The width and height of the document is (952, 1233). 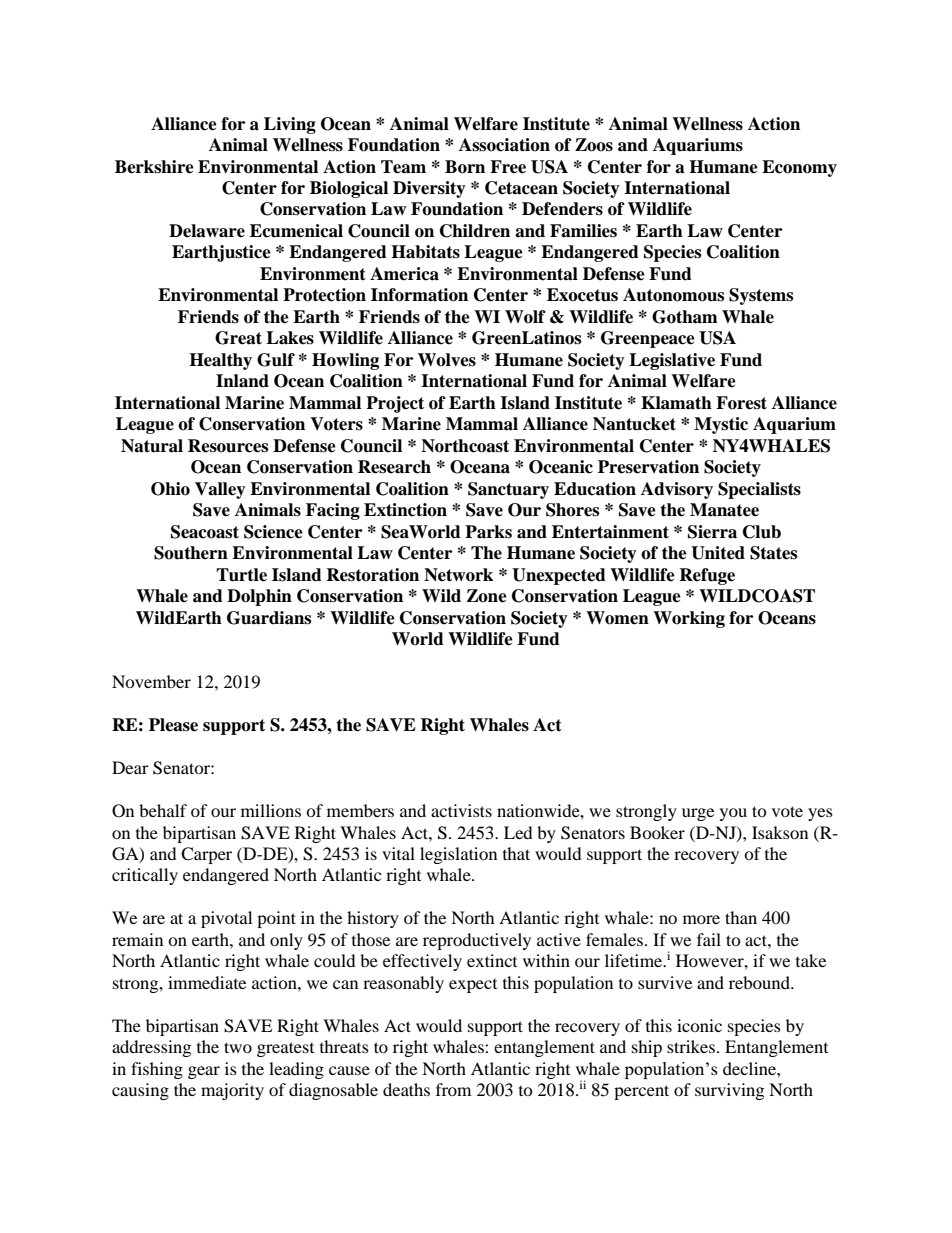 What do you see at coordinates (173, 725) in the document?
I see `Please` at bounding box center [173, 725].
